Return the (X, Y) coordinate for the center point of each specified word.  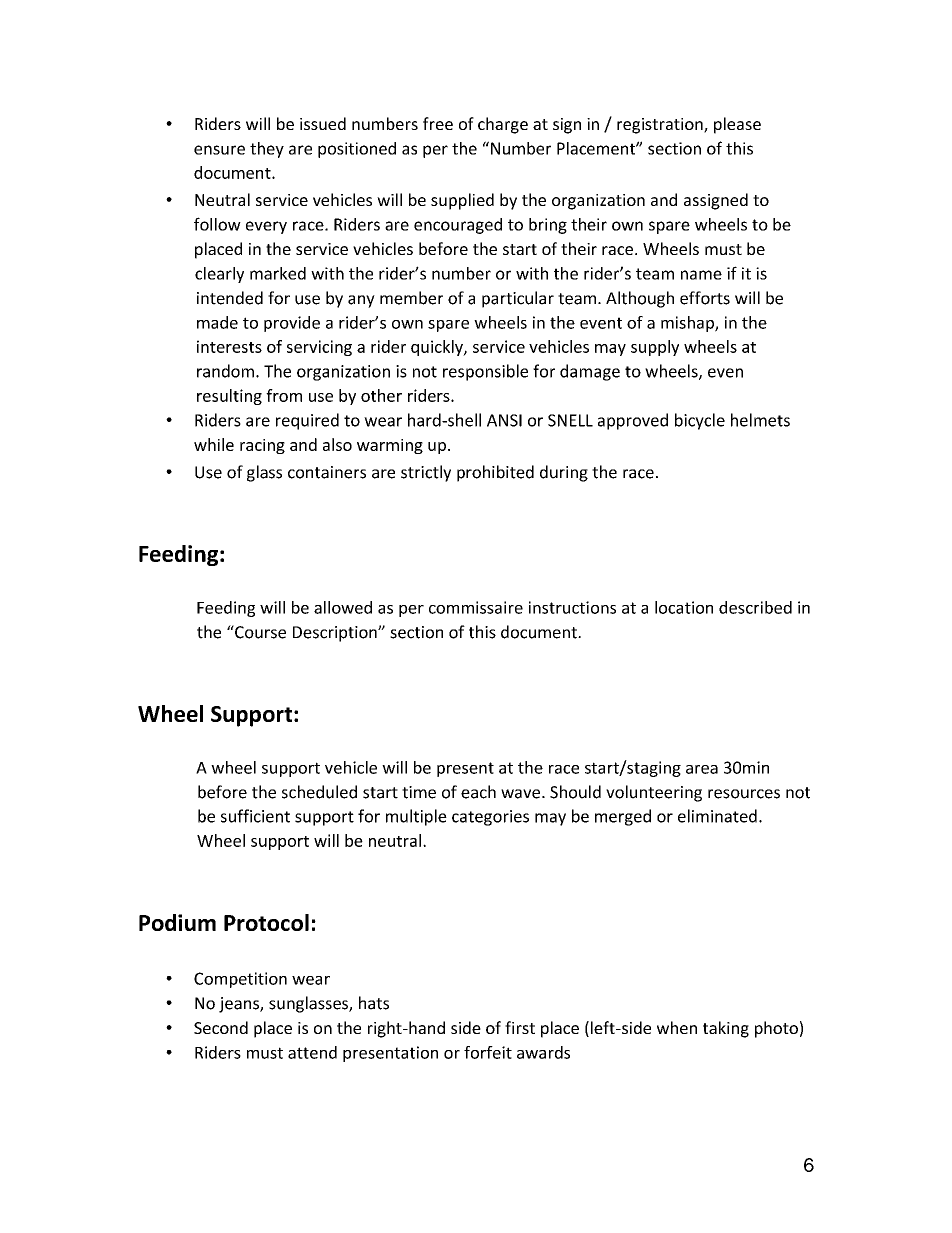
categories (490, 818)
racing (262, 446)
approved (633, 421)
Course (259, 632)
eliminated (717, 816)
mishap (688, 324)
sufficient (255, 816)
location (684, 607)
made (217, 322)
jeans (240, 1005)
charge (503, 125)
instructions (572, 607)
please (737, 125)
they (267, 150)
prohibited (495, 473)
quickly (438, 348)
